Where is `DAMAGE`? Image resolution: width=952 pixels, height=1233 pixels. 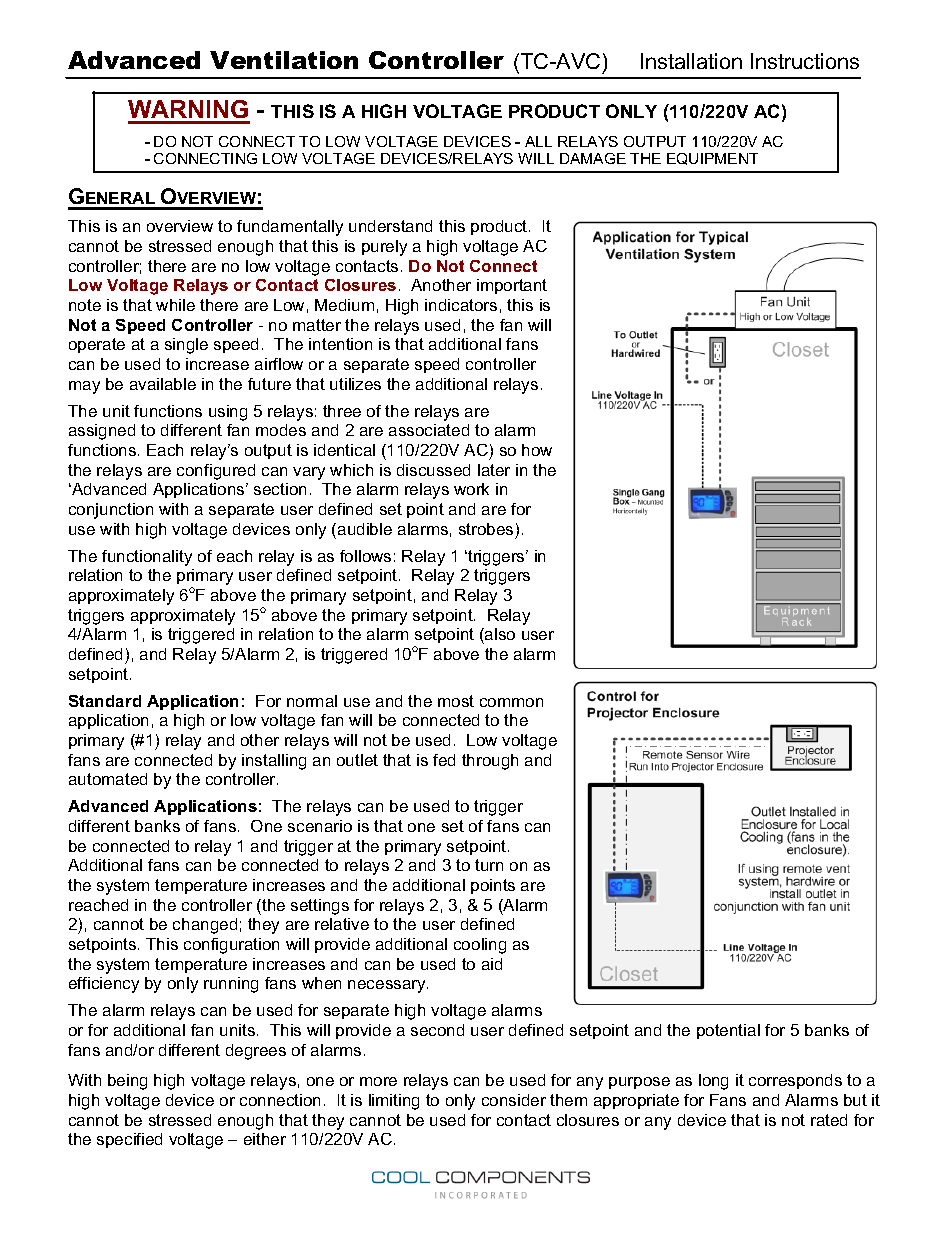 DAMAGE is located at coordinates (593, 158).
